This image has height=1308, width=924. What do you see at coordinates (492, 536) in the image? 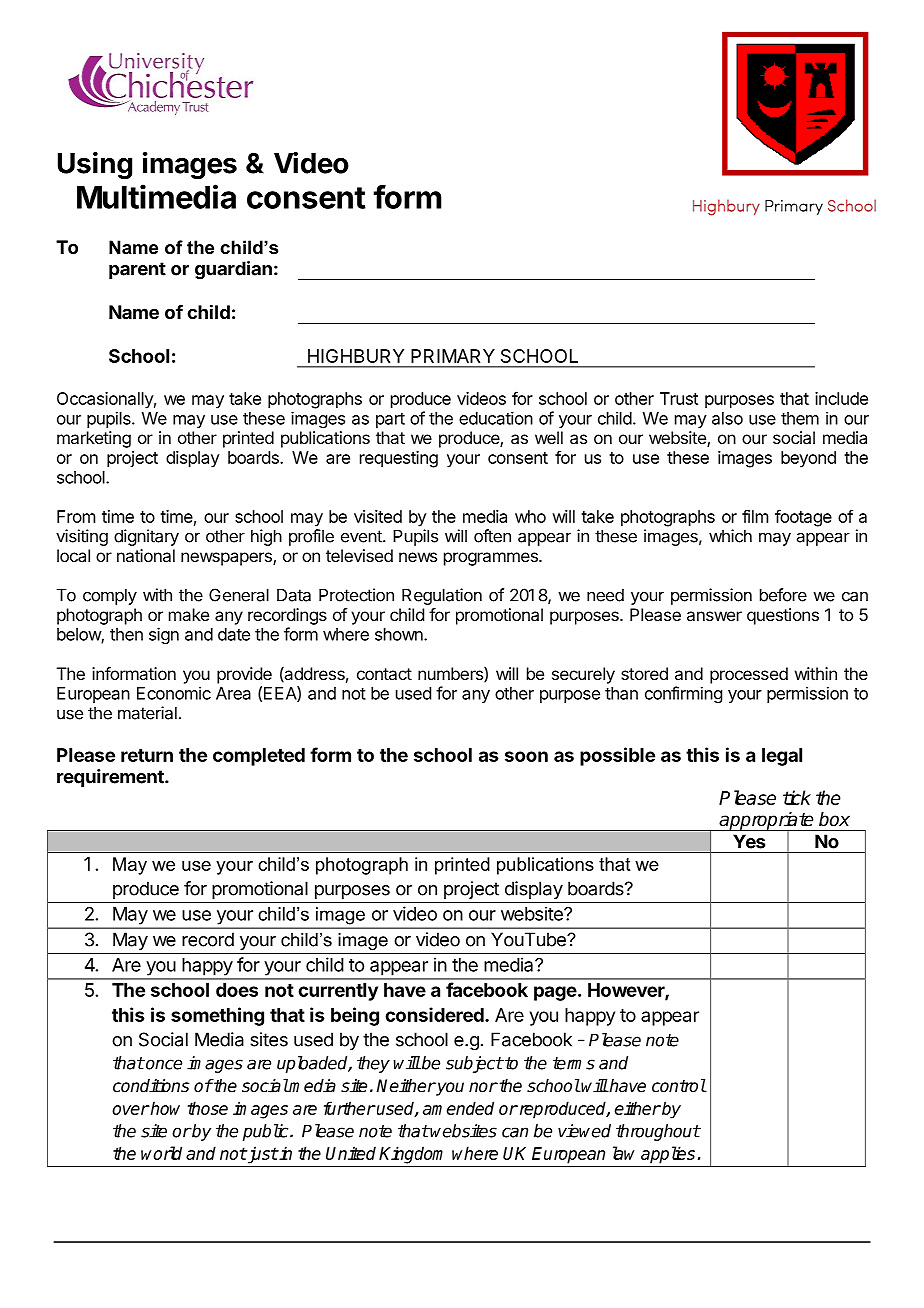
I see `often` at bounding box center [492, 536].
